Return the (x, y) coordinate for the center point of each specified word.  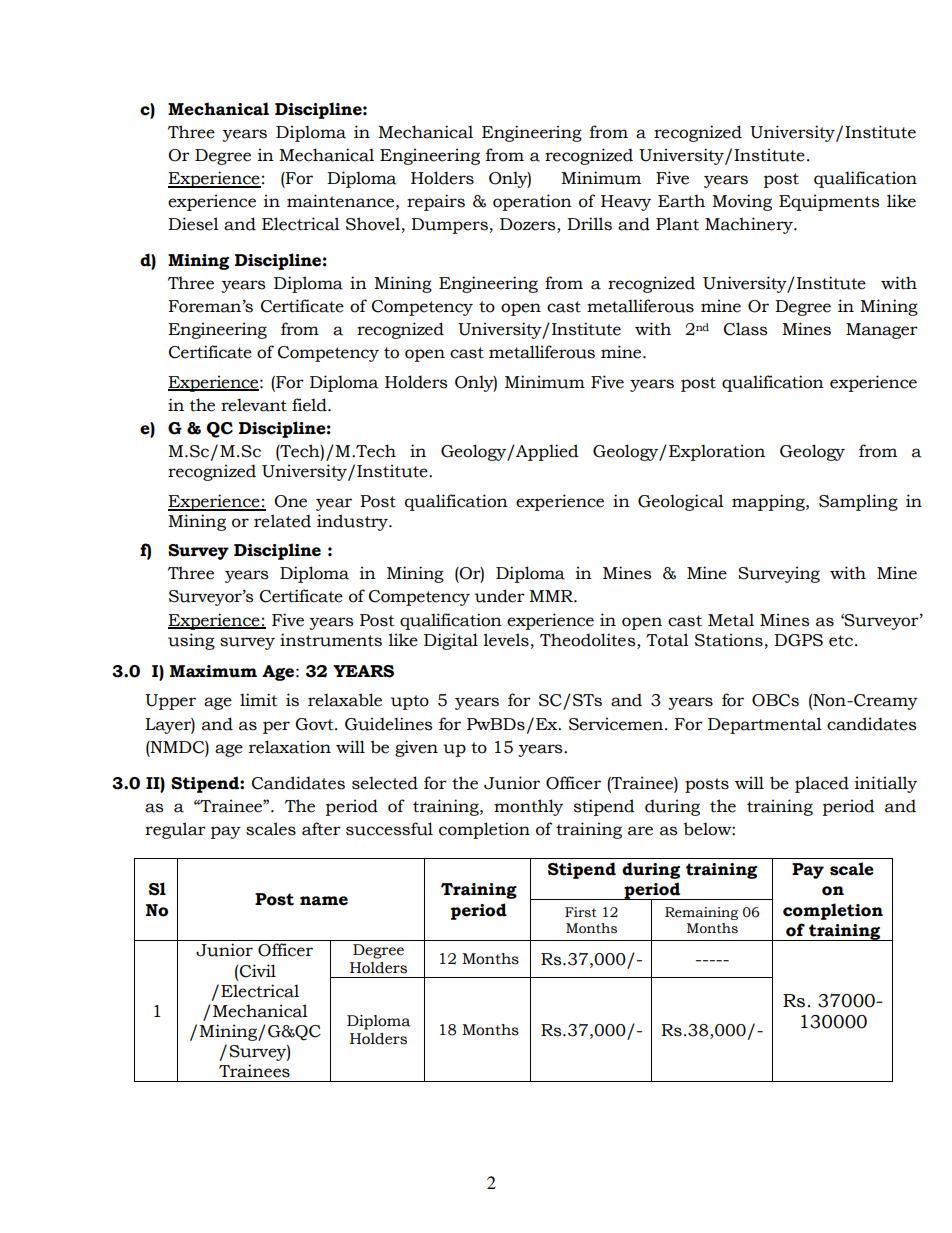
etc (841, 641)
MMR (552, 596)
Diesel (193, 224)
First (581, 912)
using (191, 641)
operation (532, 202)
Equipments (829, 202)
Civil (257, 971)
